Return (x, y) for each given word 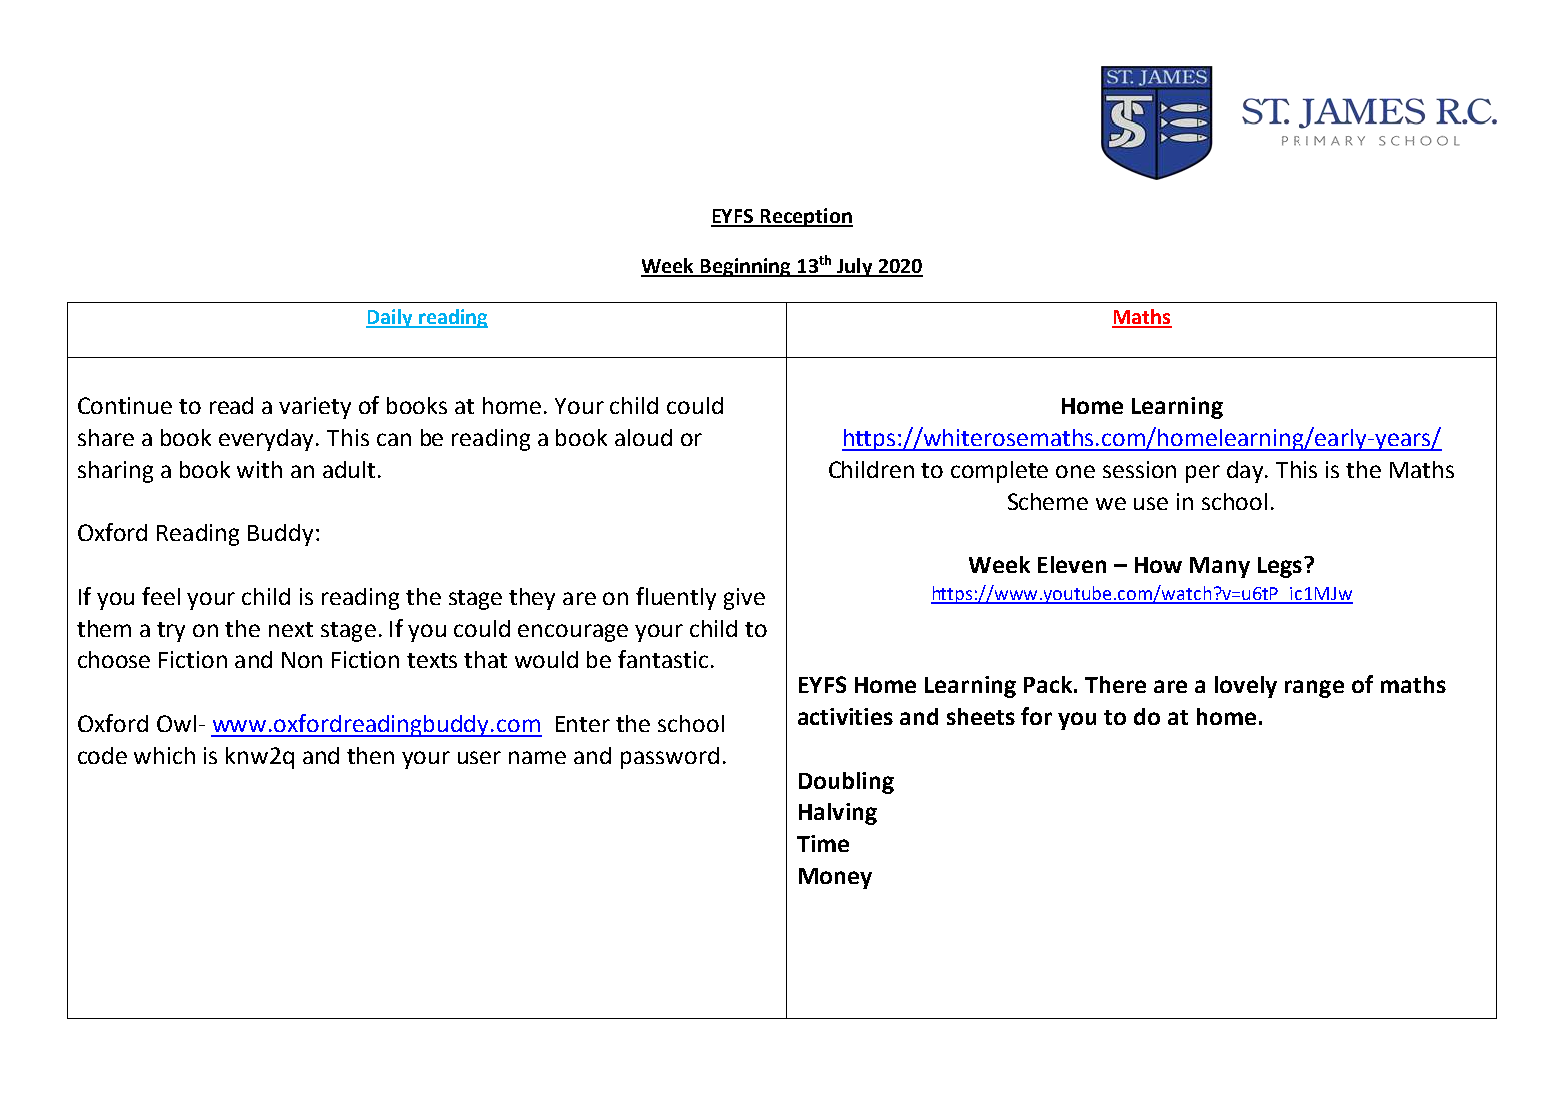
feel (161, 596)
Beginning (746, 267)
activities (845, 716)
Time (823, 843)
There (1115, 684)
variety (315, 408)
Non (302, 660)
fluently (676, 598)
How (1158, 565)
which (164, 755)
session (1139, 469)
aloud (643, 437)
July (855, 267)
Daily (390, 318)
